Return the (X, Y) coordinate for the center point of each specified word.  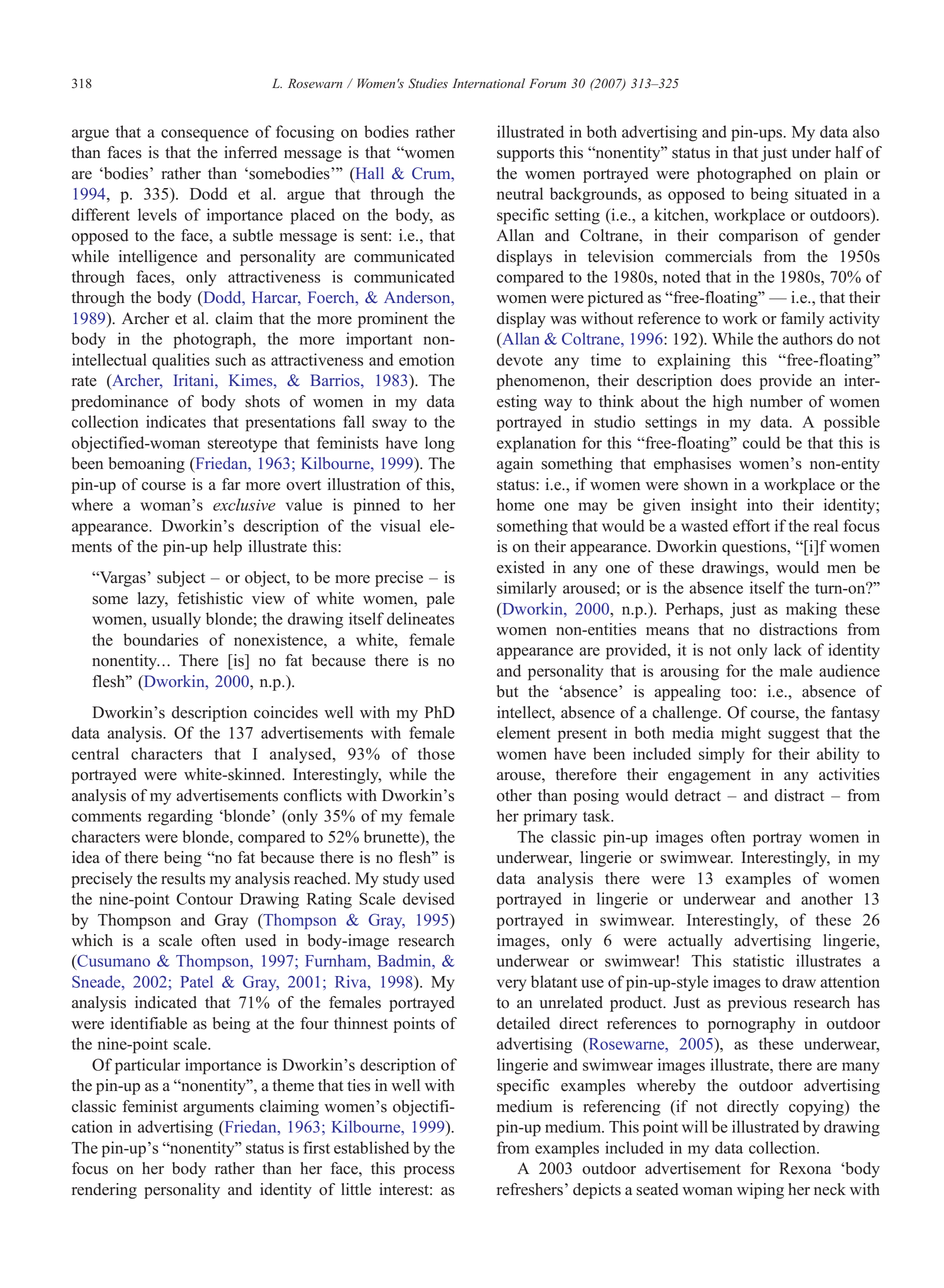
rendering (104, 1191)
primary (550, 817)
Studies (428, 83)
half (849, 152)
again (515, 465)
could (761, 442)
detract (698, 795)
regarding (180, 817)
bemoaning (147, 465)
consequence (205, 135)
